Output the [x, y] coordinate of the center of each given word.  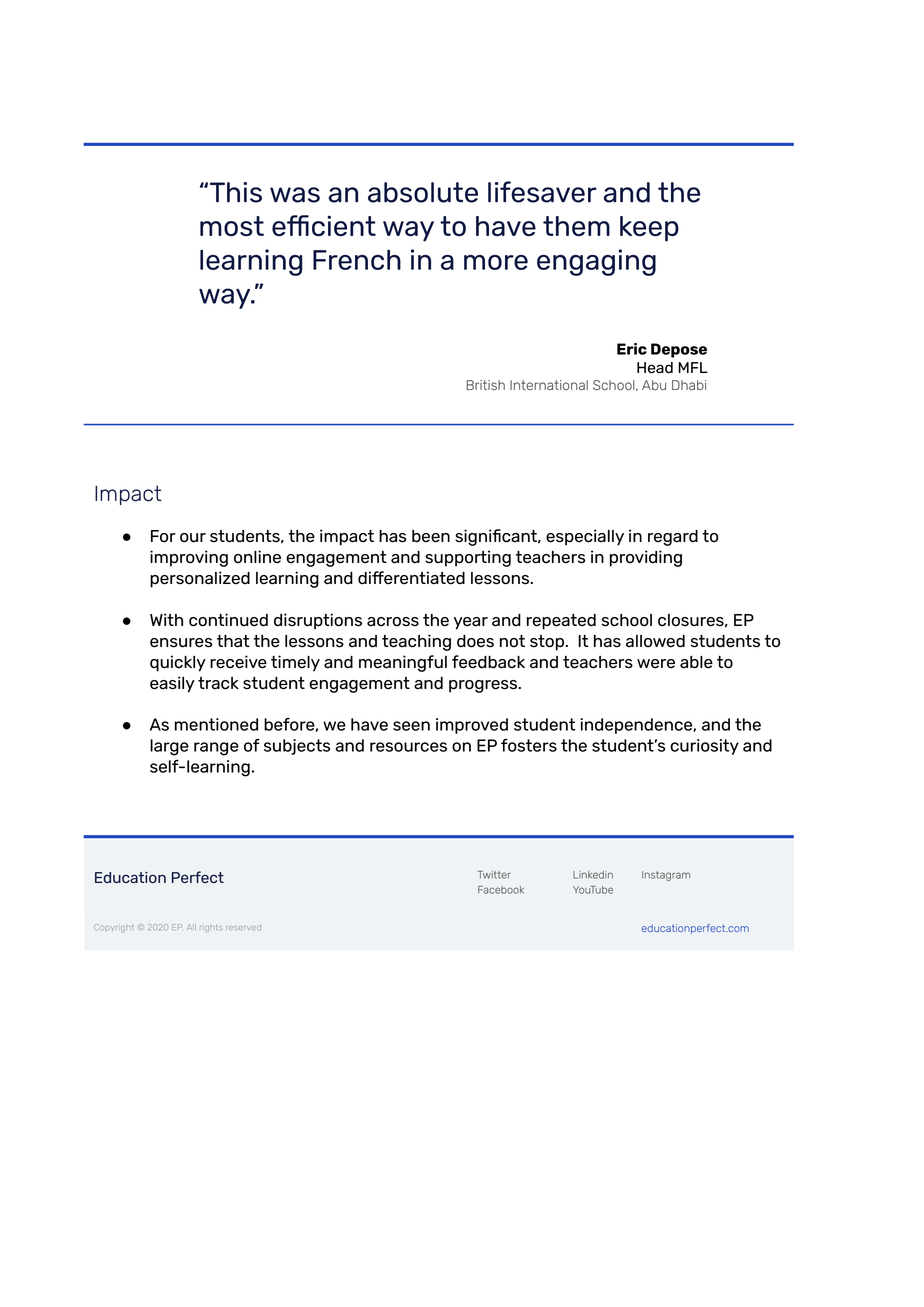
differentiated [411, 578]
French [357, 260]
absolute [423, 192]
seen [411, 726]
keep [649, 229]
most [232, 226]
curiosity [705, 747]
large [169, 747]
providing [646, 558]
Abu [654, 385]
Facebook [501, 890]
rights [210, 928]
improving [189, 558]
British [485, 385]
